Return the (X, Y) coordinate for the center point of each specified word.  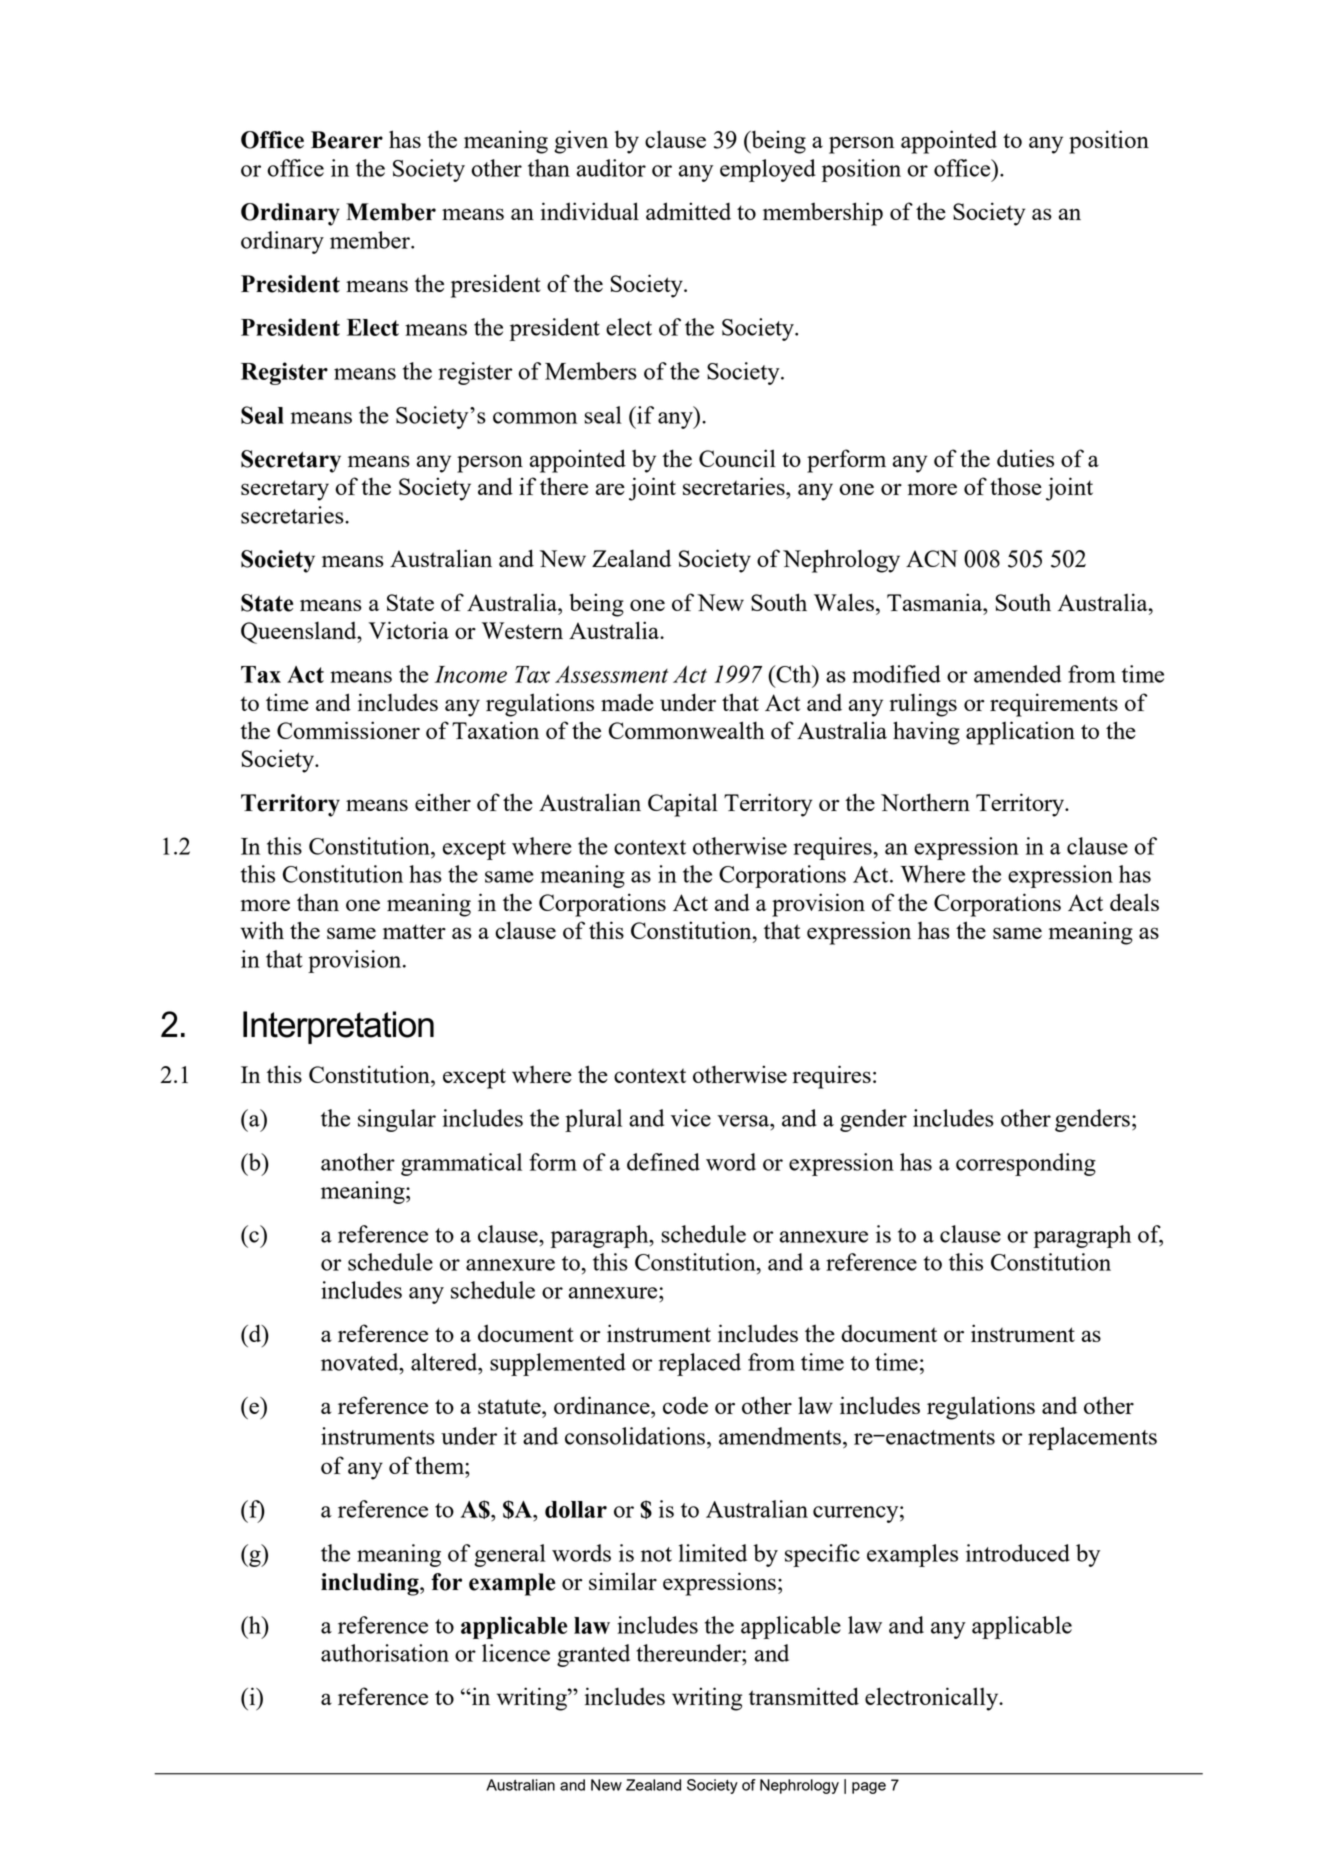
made (627, 702)
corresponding (1026, 1164)
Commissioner (348, 730)
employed (768, 170)
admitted (688, 211)
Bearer (347, 140)
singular (397, 1120)
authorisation (385, 1653)
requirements (1054, 705)
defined (663, 1162)
